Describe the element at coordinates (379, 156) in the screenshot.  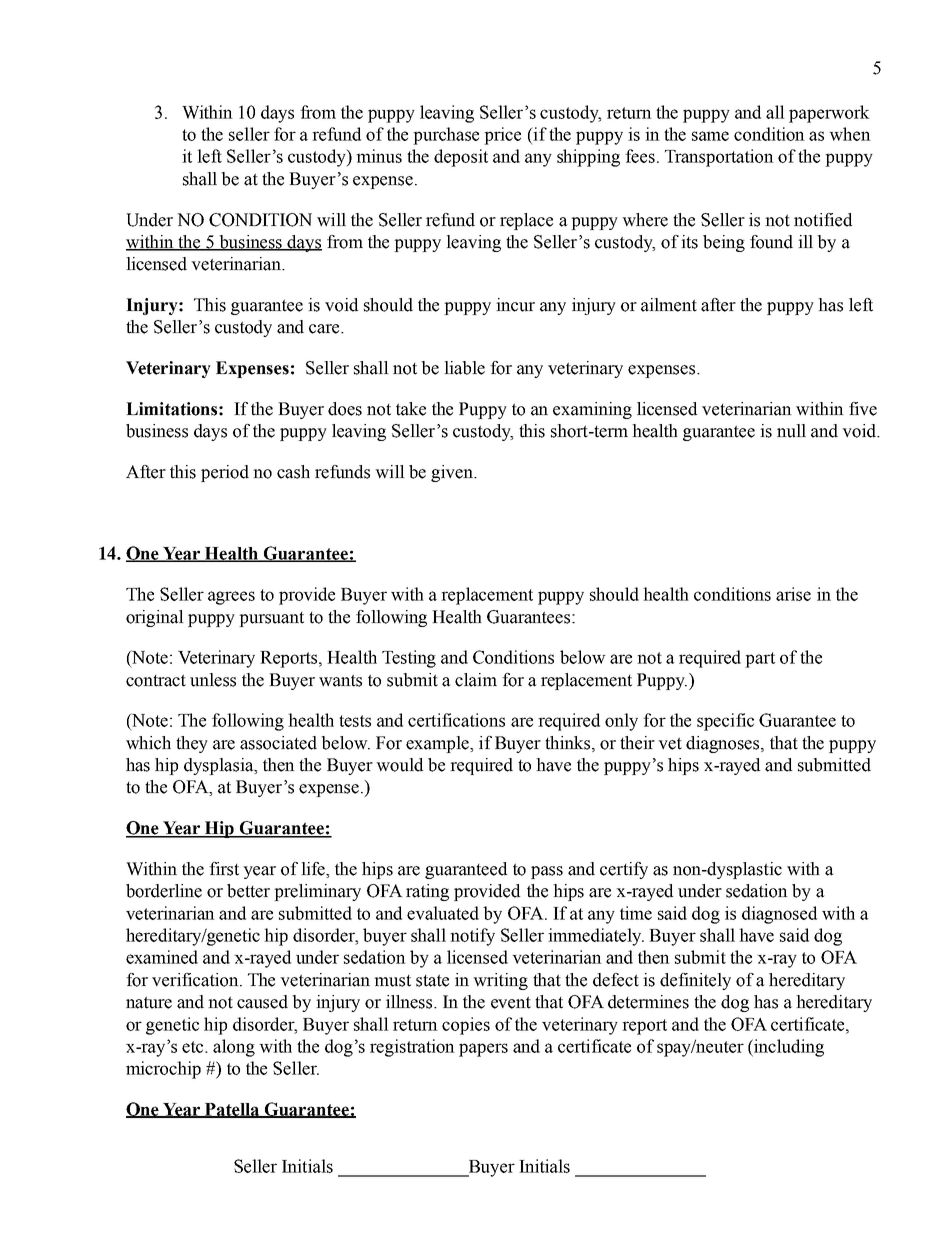
I see `minus` at that location.
